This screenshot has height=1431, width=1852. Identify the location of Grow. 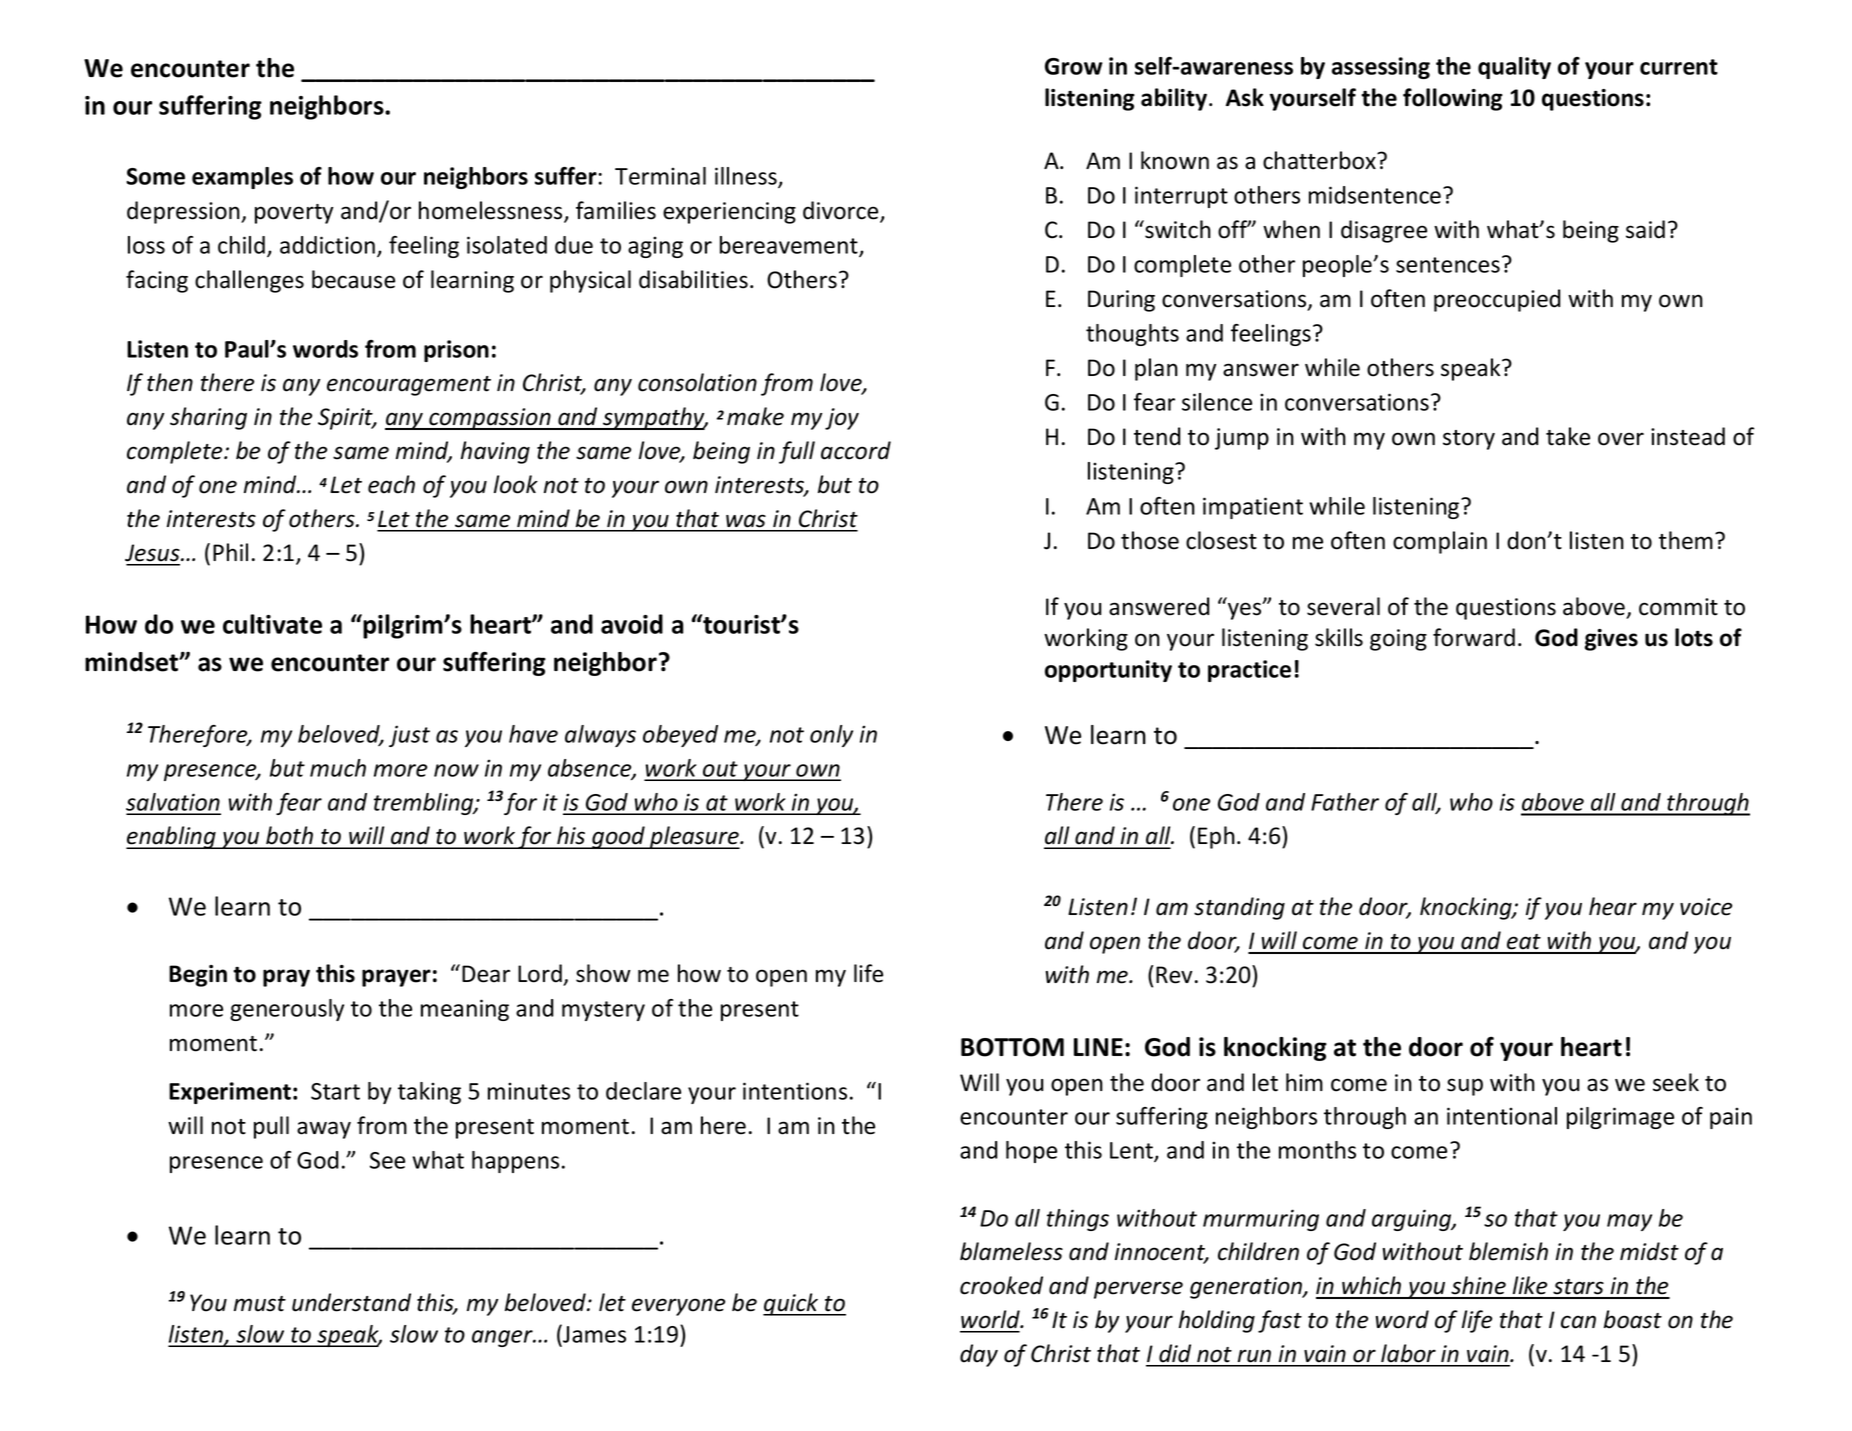
(1074, 66).
